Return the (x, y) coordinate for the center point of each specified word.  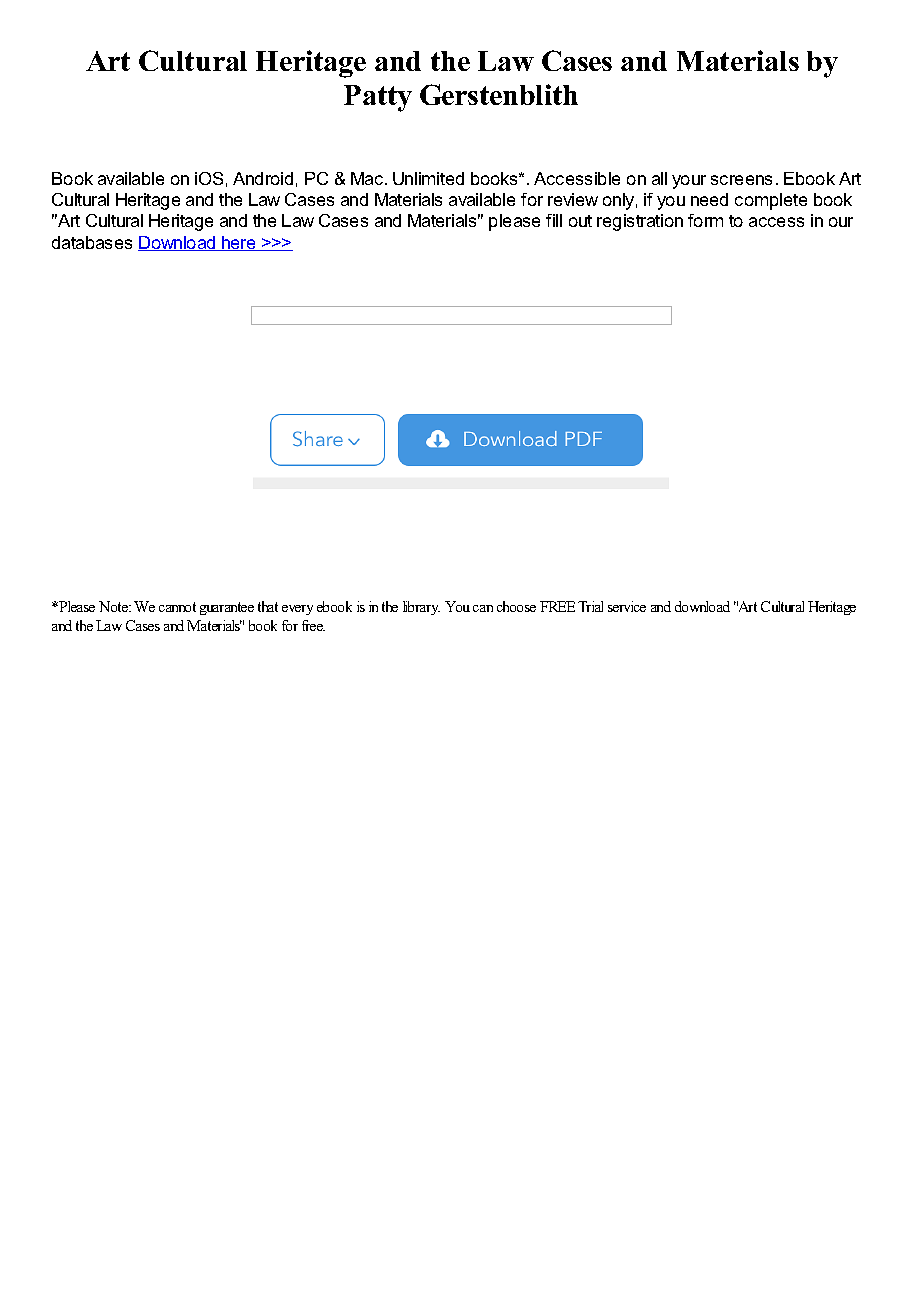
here (239, 243)
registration (640, 222)
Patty (378, 98)
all (659, 178)
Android (263, 178)
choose (516, 606)
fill (554, 220)
